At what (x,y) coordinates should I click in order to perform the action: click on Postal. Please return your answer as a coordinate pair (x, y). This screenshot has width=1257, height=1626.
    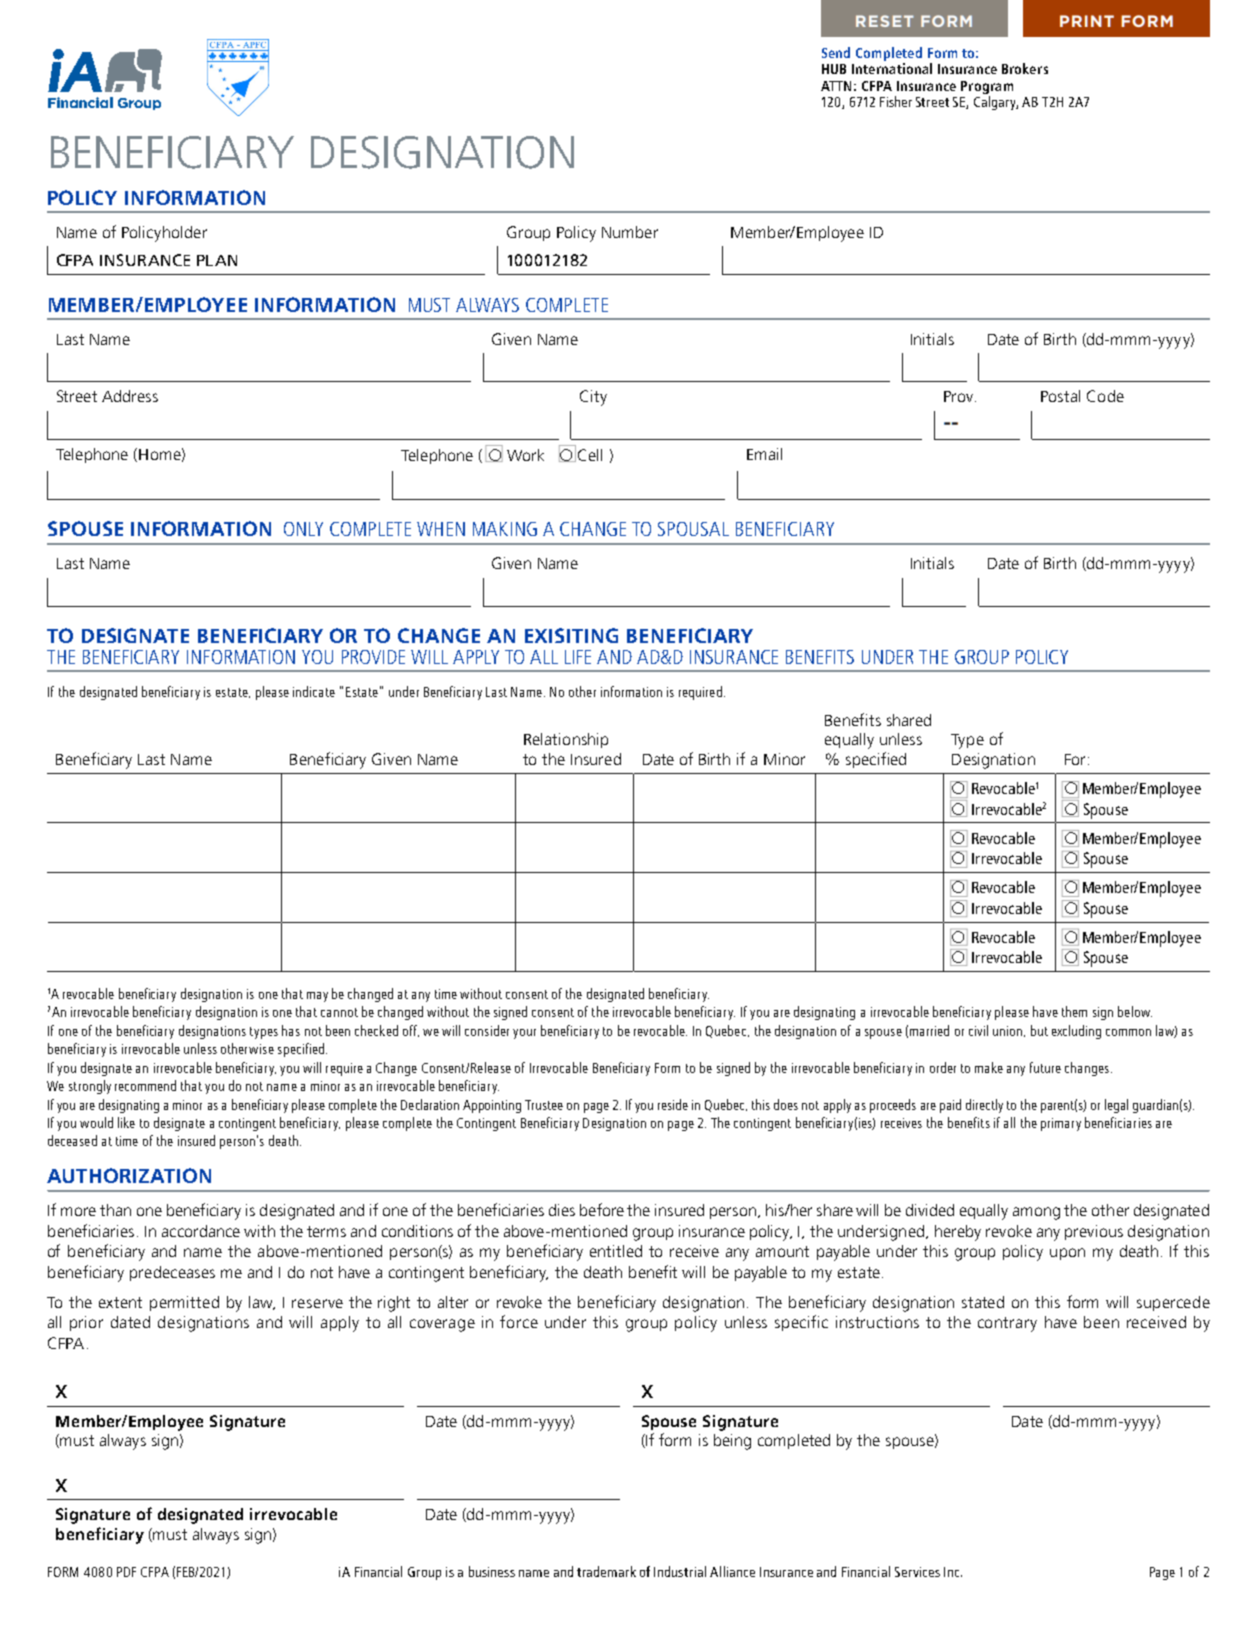
    Looking at the image, I should click on (1060, 396).
